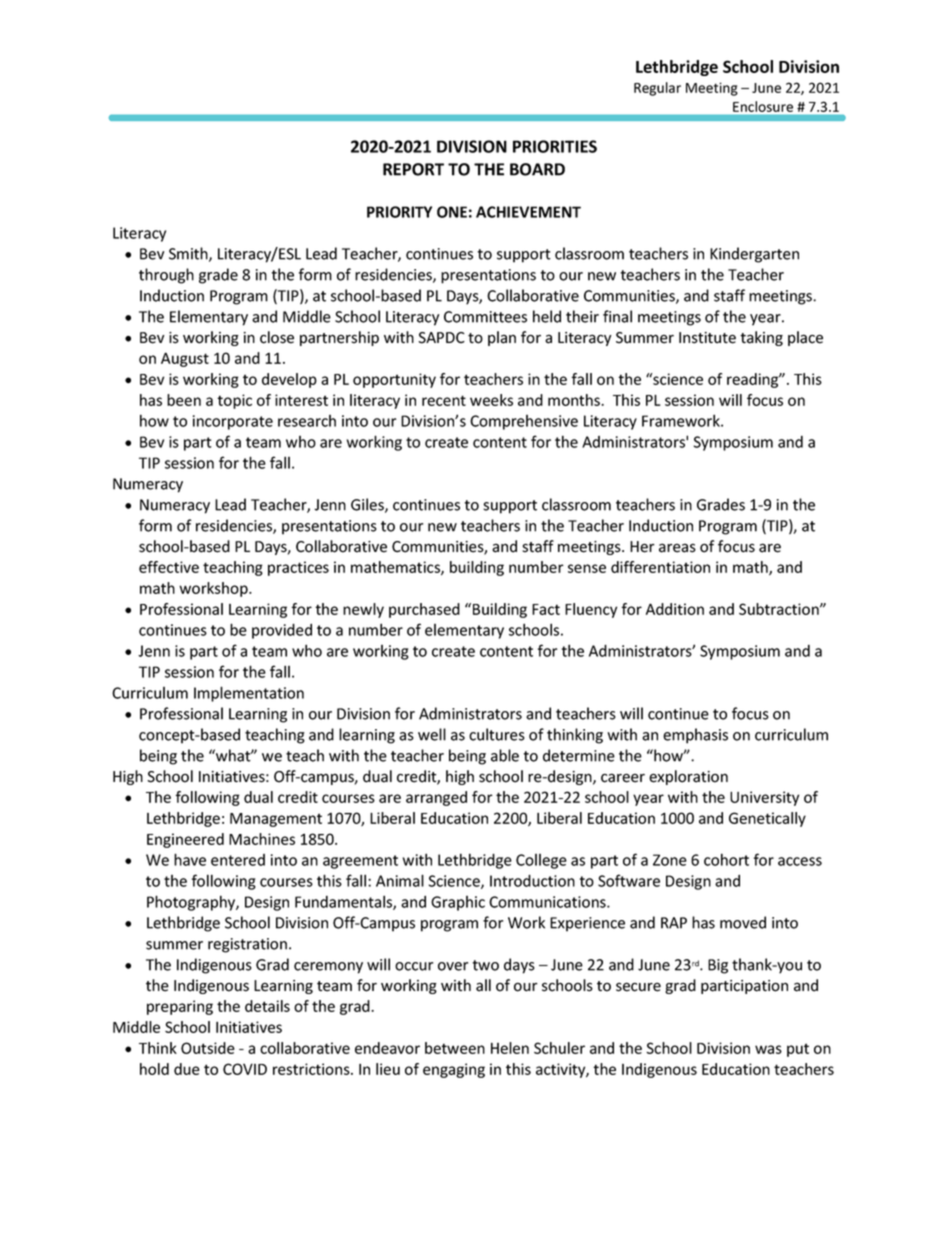 The height and width of the page is (1233, 952). Describe the element at coordinates (675, 609) in the page. I see `Addition` at that location.
